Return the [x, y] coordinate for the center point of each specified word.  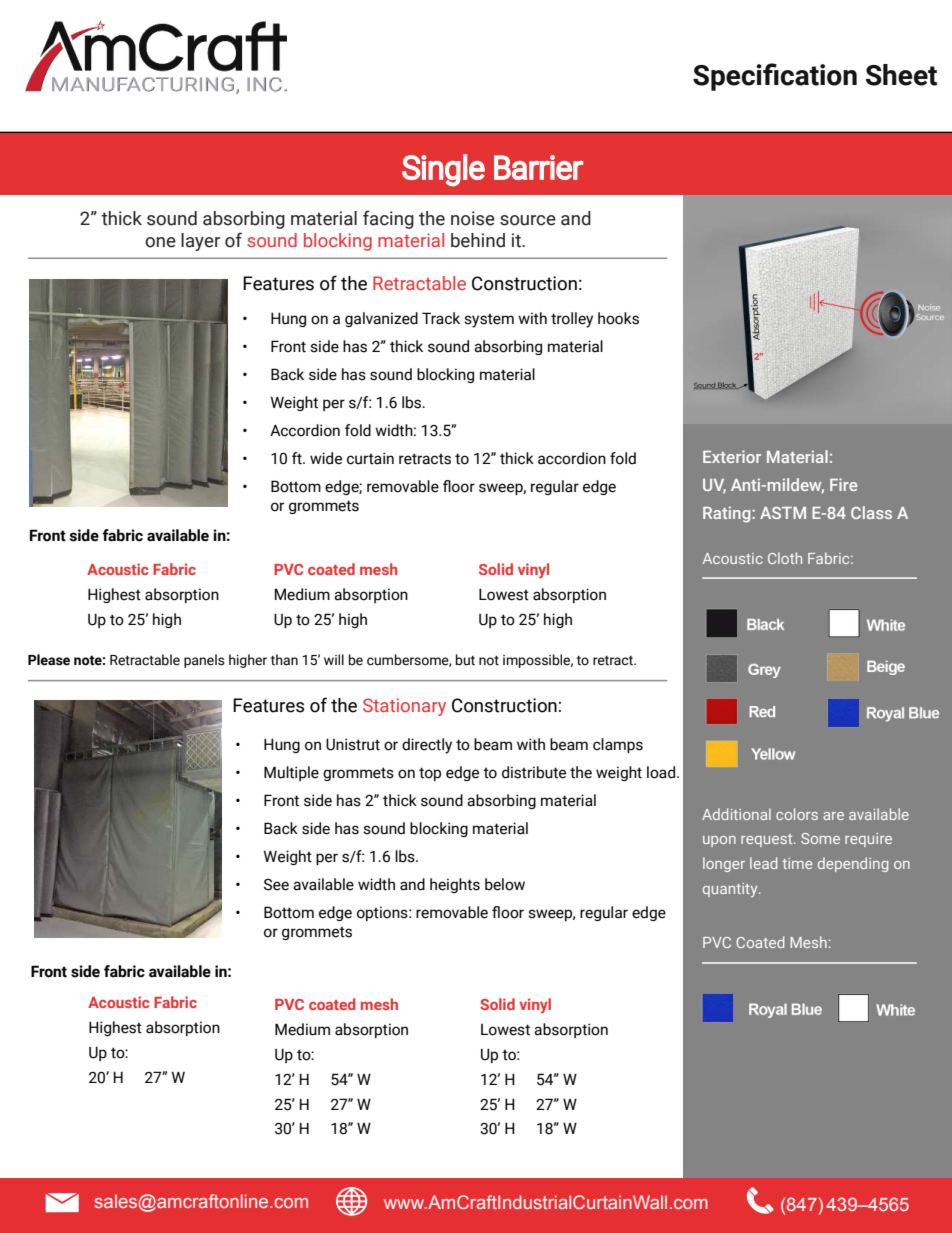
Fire [843, 484]
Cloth [785, 558]
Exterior [732, 456]
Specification [775, 77]
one [160, 242]
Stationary [404, 707]
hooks [618, 318]
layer [200, 242]
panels [204, 661]
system [489, 321]
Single [443, 170]
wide [326, 458]
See [276, 885]
